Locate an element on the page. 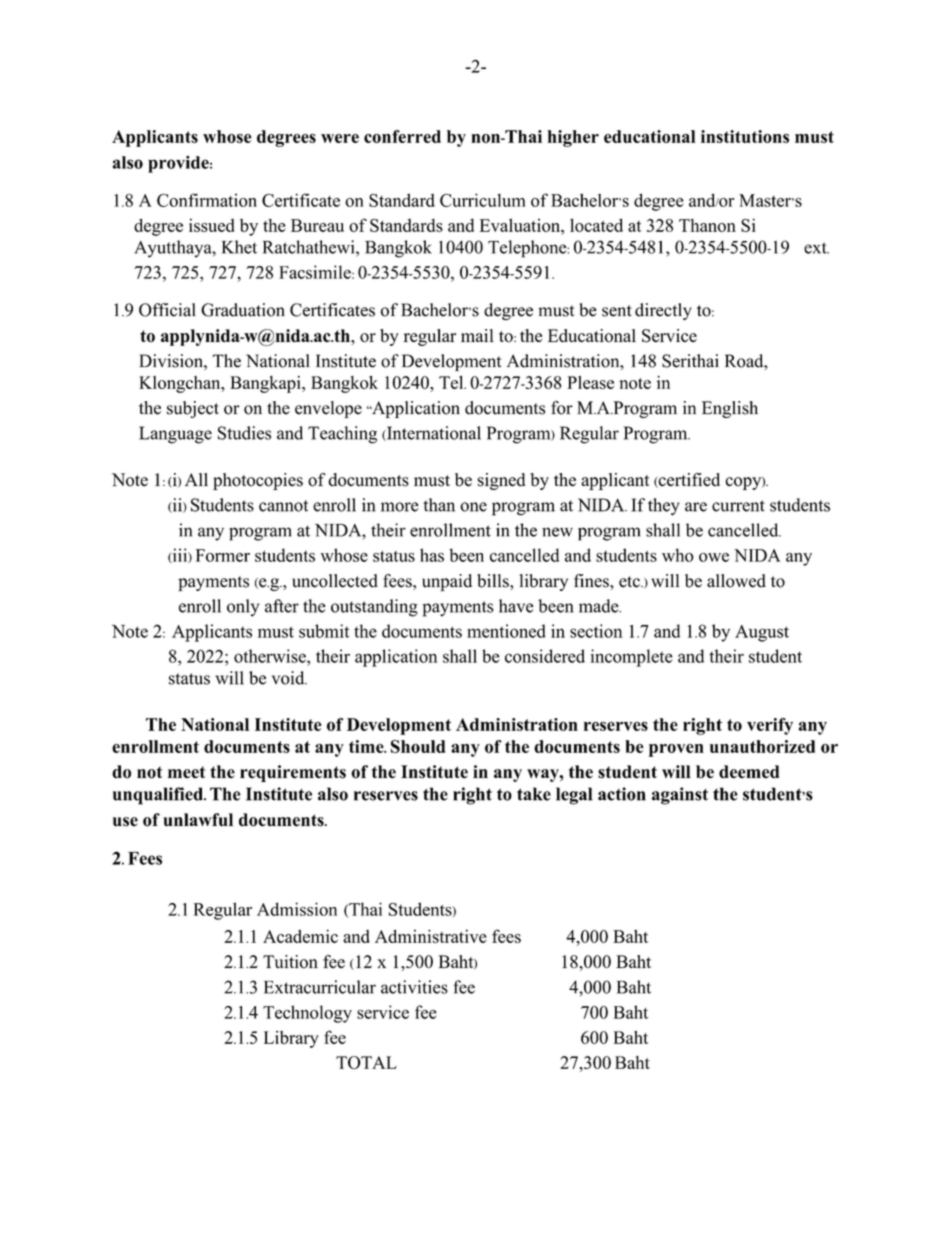 This page has width=952, height=1233. unpaid is located at coordinates (447, 582).
